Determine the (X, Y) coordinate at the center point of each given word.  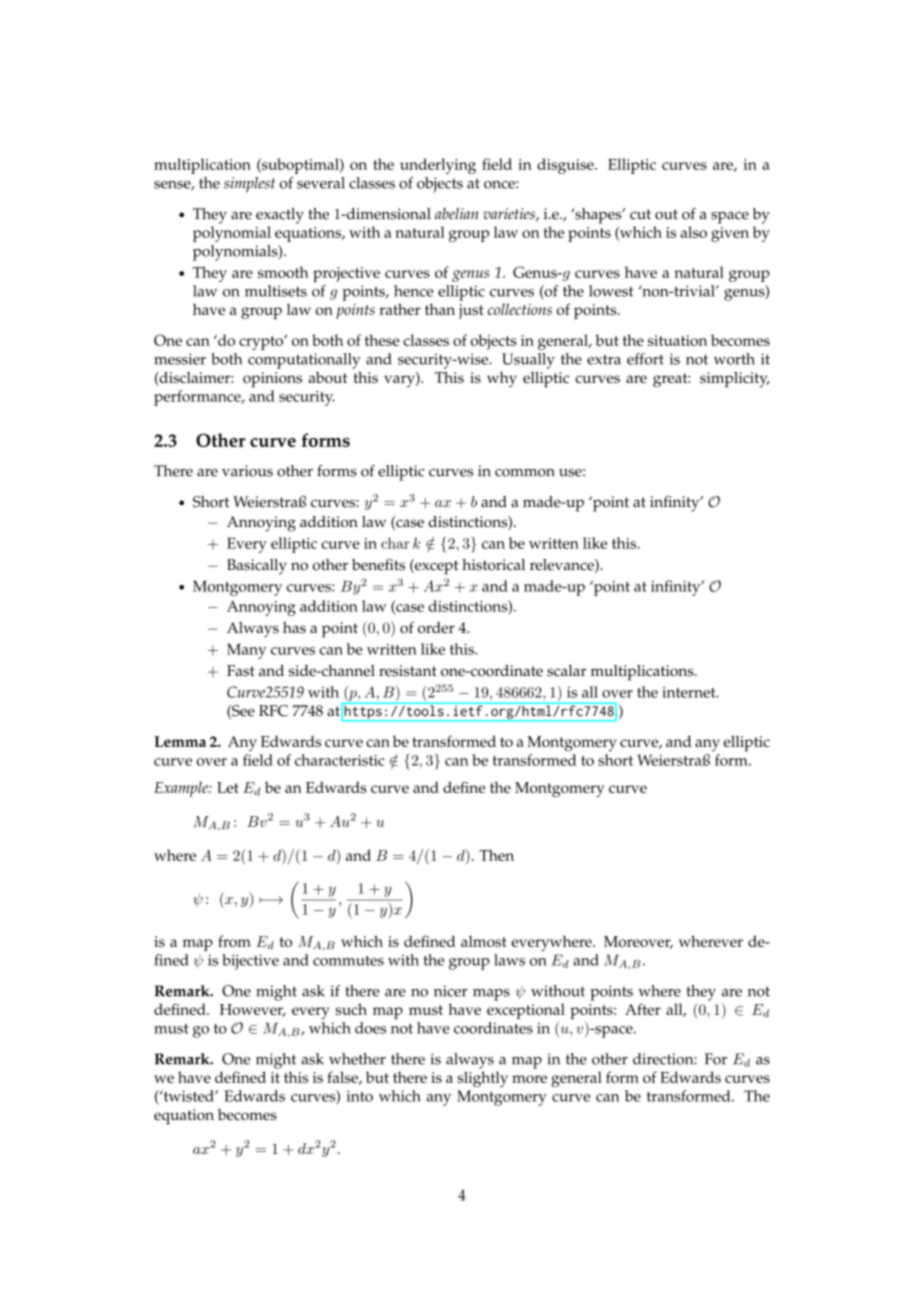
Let (228, 787)
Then (496, 855)
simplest (249, 185)
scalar (566, 671)
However (252, 1010)
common (525, 473)
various (247, 471)
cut (640, 214)
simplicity (735, 379)
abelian (456, 213)
